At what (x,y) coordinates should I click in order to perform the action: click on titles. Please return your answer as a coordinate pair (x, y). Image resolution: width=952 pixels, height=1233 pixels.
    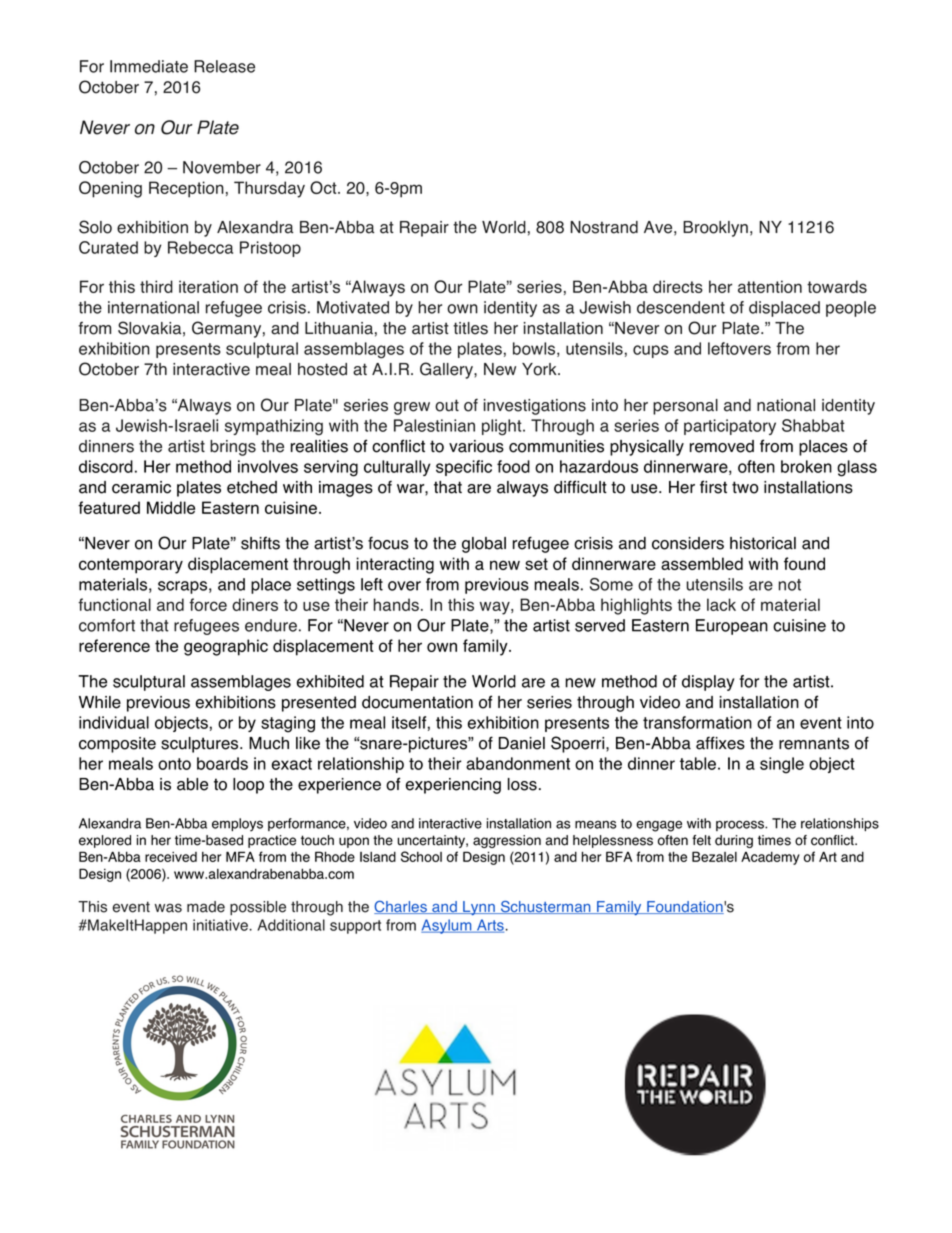
    Looking at the image, I should click on (470, 328).
